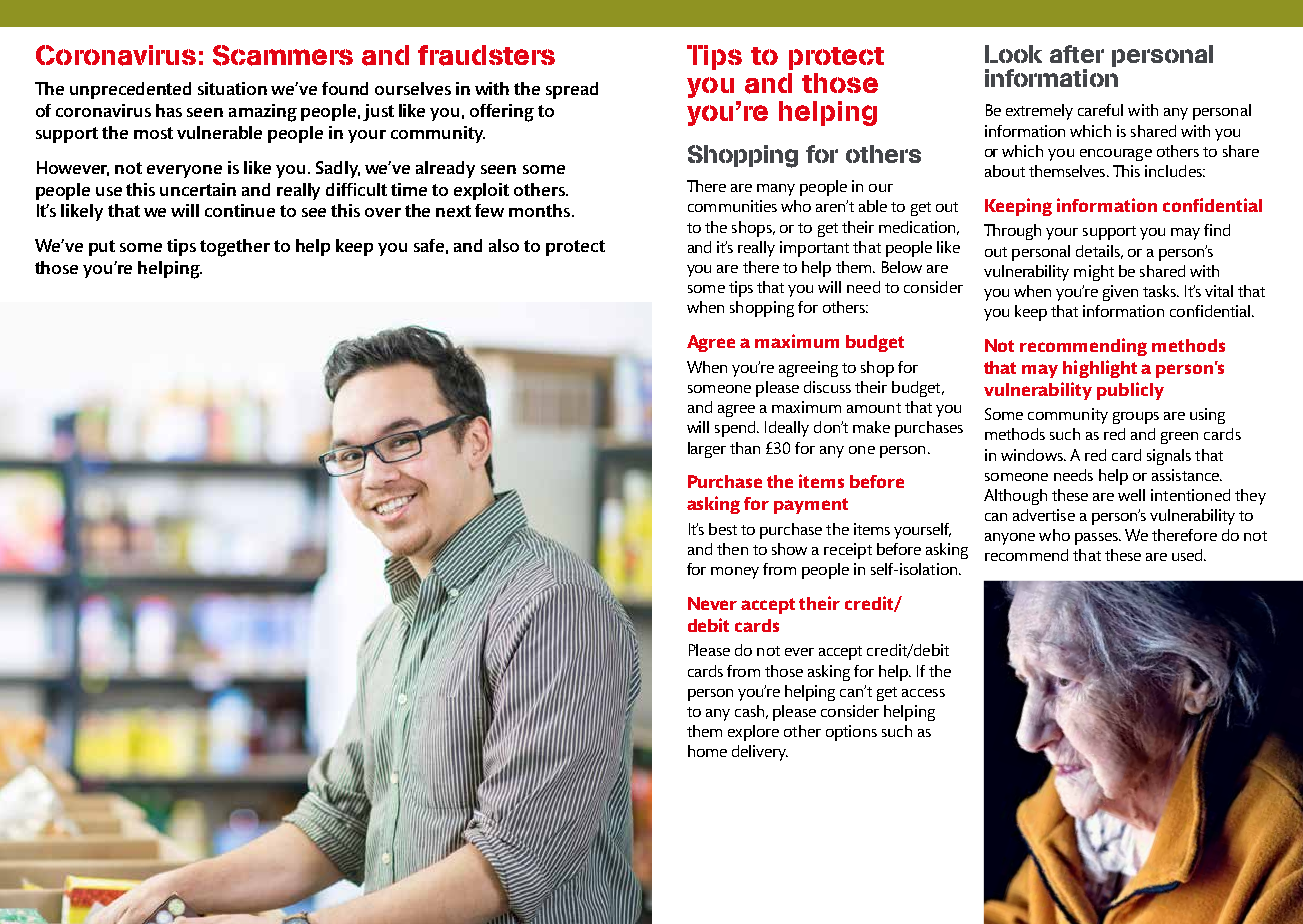 The image size is (1303, 924). What do you see at coordinates (1130, 391) in the screenshot?
I see `publicly` at bounding box center [1130, 391].
